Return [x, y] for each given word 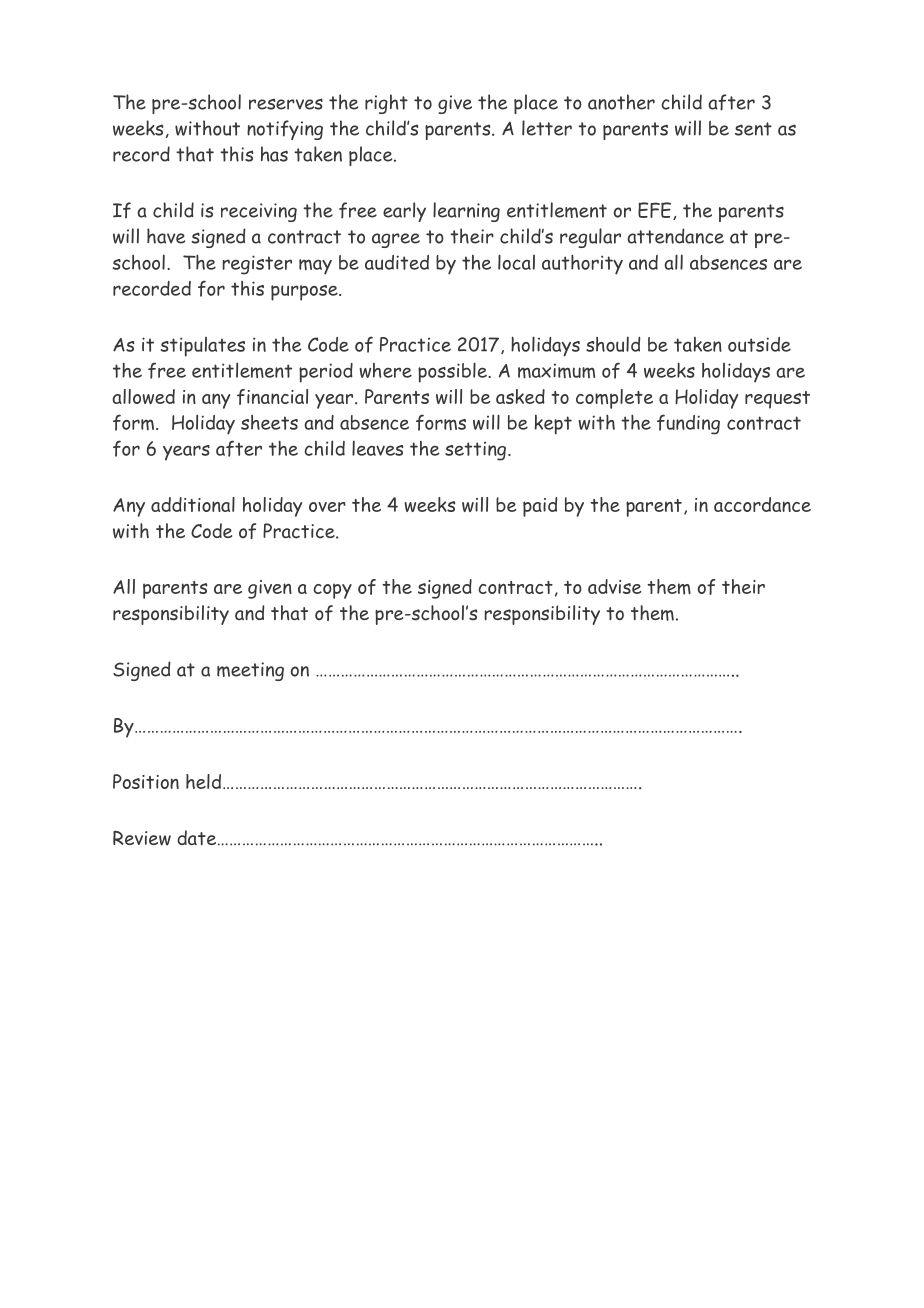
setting [475, 451]
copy [332, 591]
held [203, 781]
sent [753, 129]
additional [193, 504]
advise [615, 586]
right [386, 104]
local [516, 262]
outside [759, 344]
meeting [250, 671]
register [257, 265]
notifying [285, 130]
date [196, 837]
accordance [762, 504]
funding [688, 424]
